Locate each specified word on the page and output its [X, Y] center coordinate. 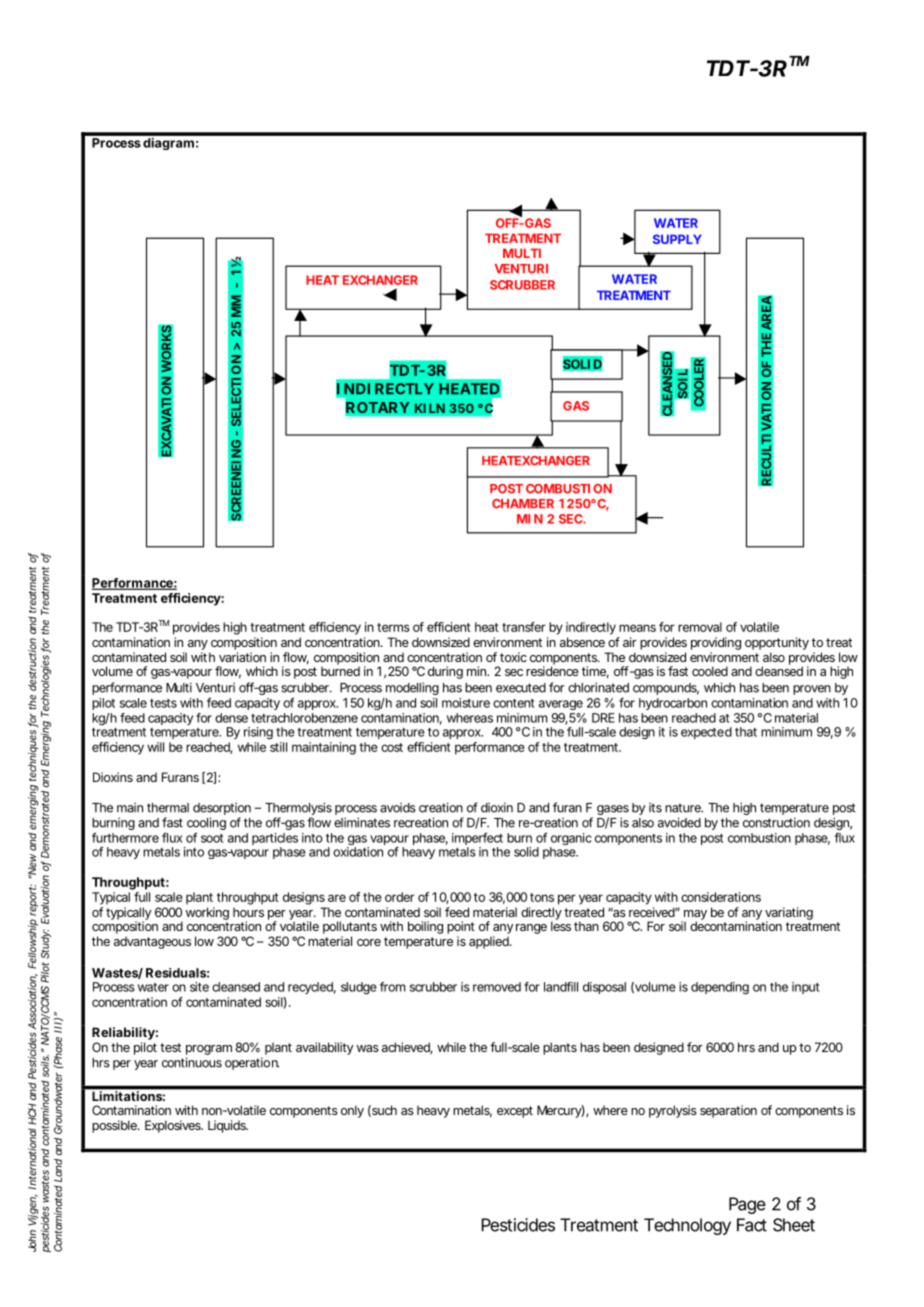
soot [212, 838]
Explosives [173, 1126]
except [515, 1112]
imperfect [477, 840]
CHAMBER [523, 504]
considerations [721, 897]
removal [700, 627]
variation [242, 657]
